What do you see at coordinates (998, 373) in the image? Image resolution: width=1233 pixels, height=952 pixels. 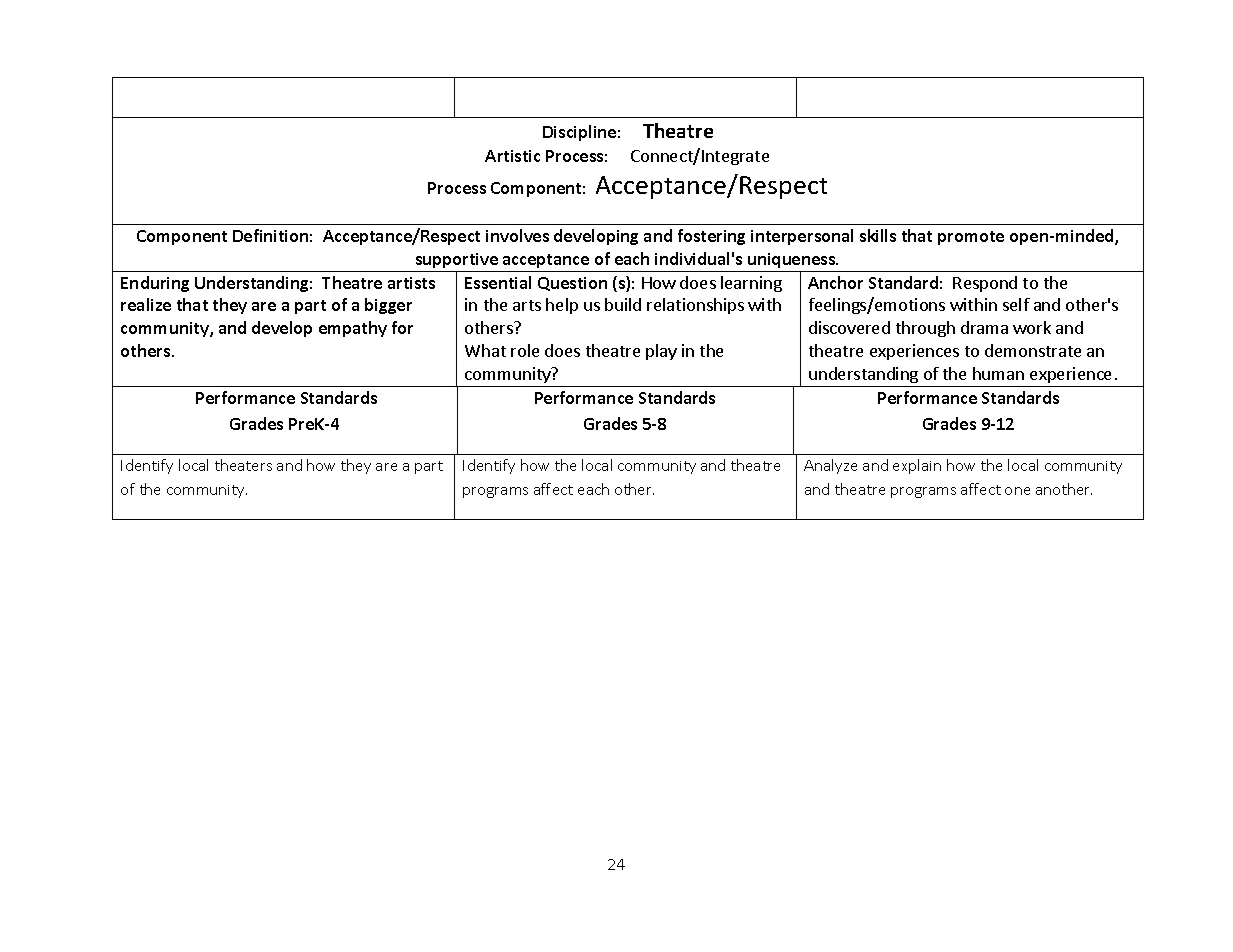 I see `human` at bounding box center [998, 373].
